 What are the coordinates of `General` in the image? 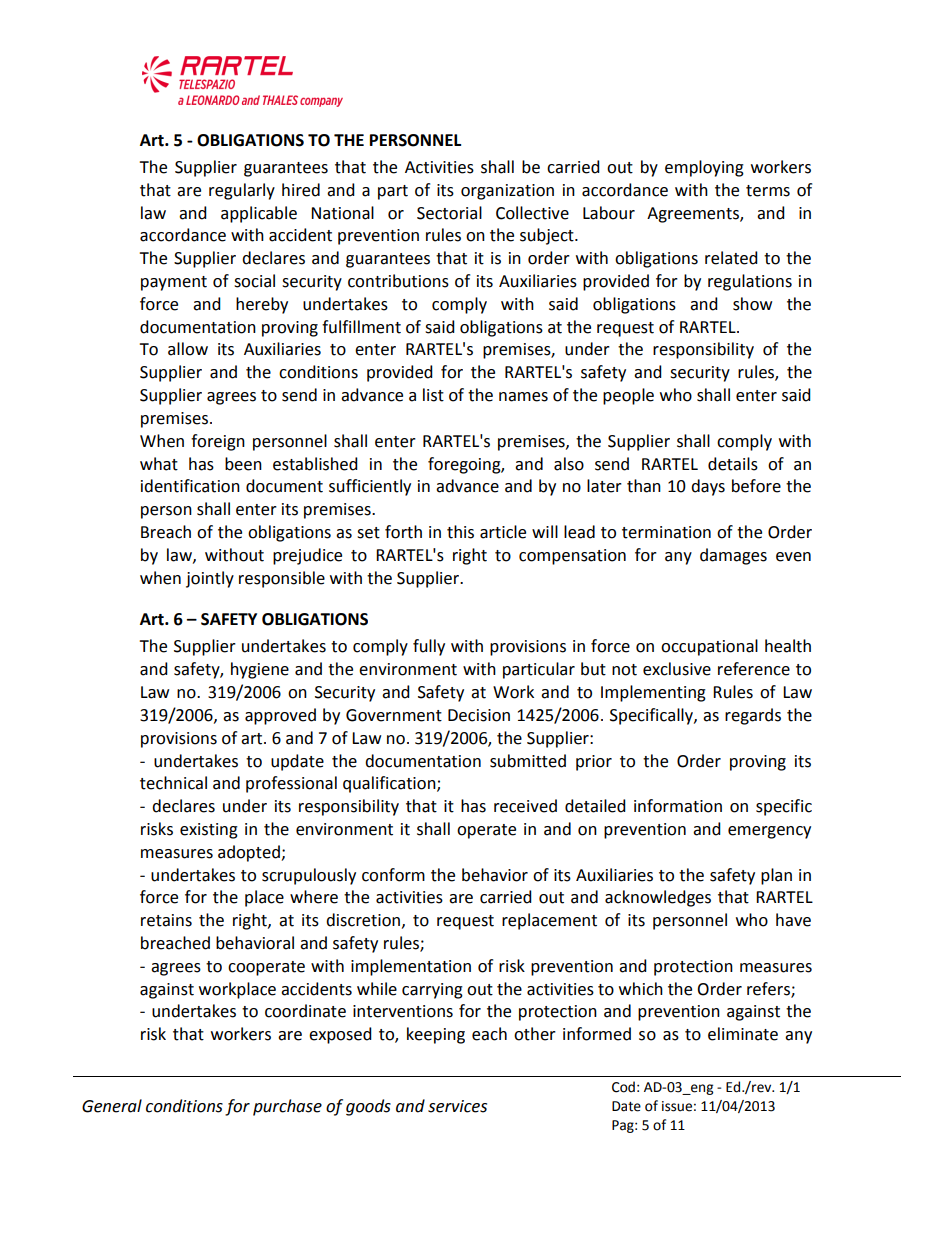 It's located at (112, 1106).
